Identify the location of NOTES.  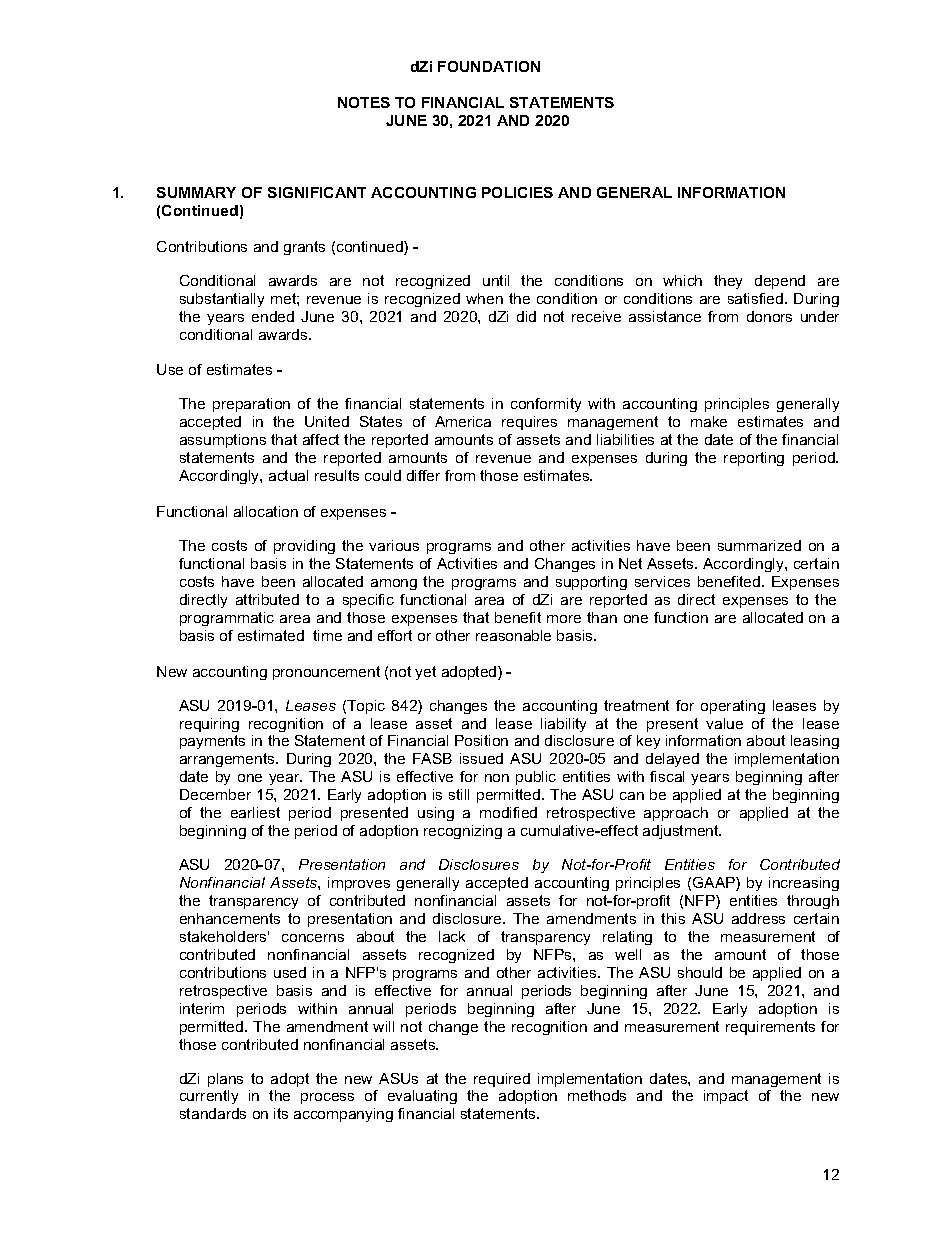
(364, 102).
